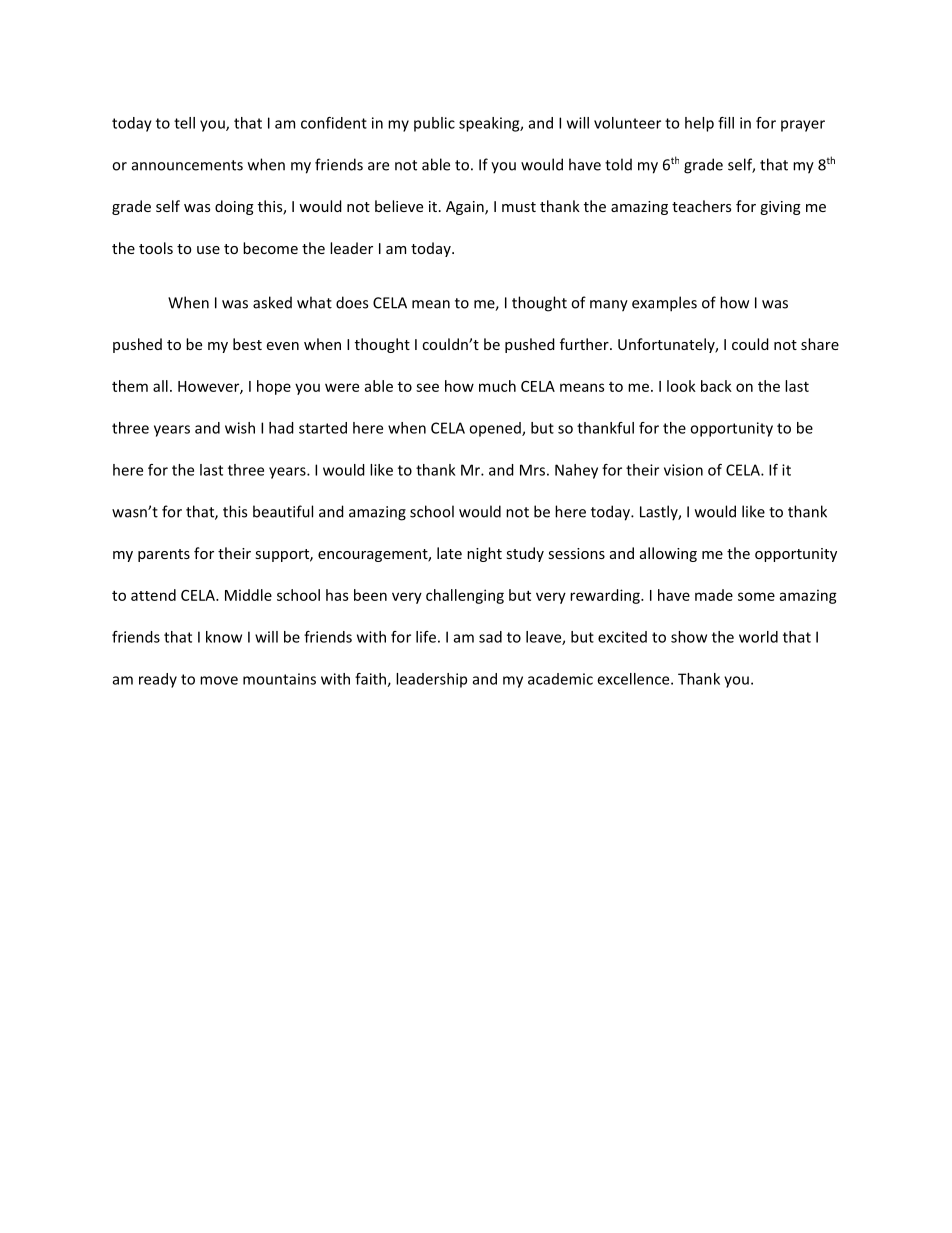 The width and height of the page is (952, 1233). What do you see at coordinates (184, 123) in the page?
I see `tell` at bounding box center [184, 123].
